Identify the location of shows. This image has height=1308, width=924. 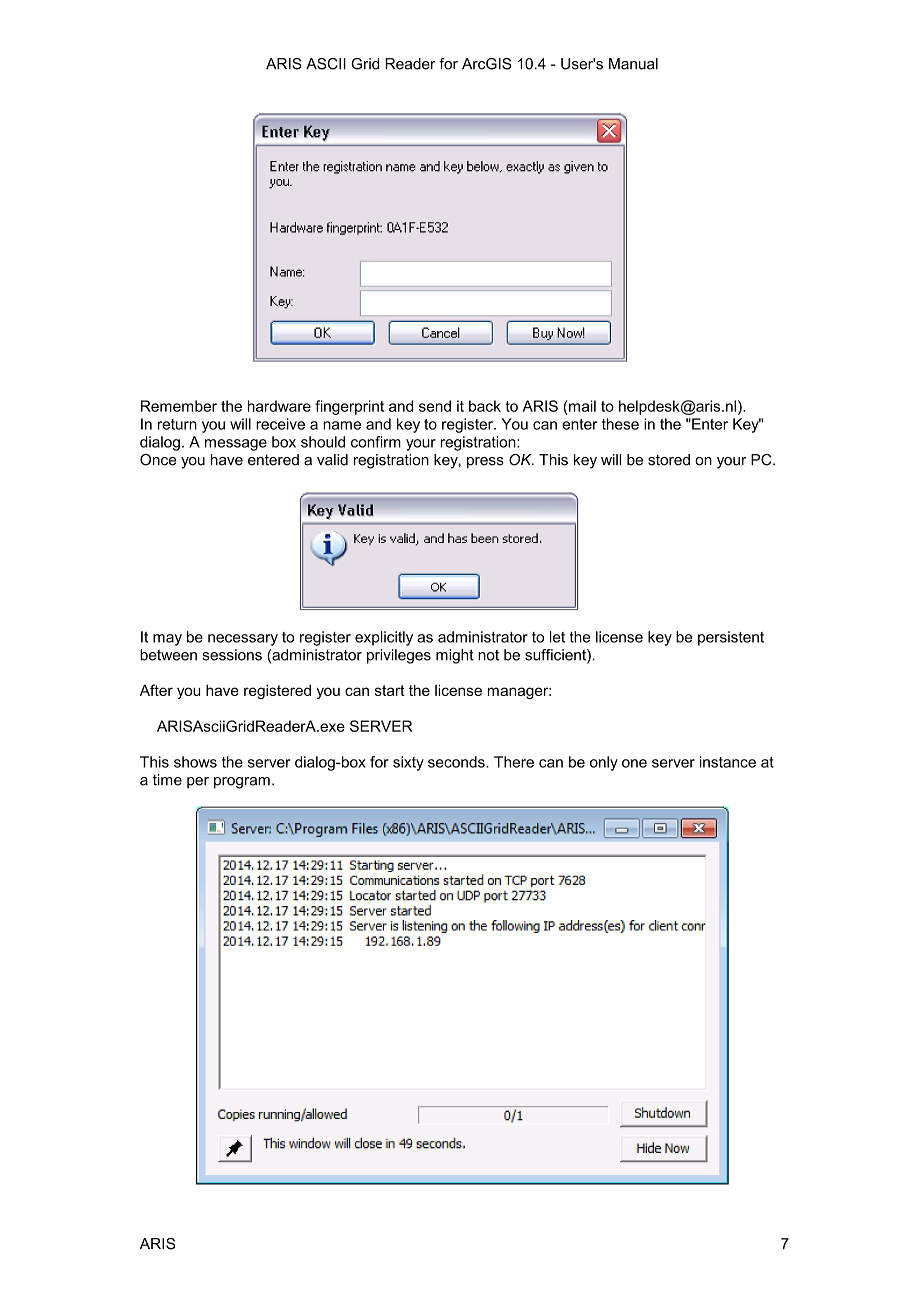
(195, 762).
